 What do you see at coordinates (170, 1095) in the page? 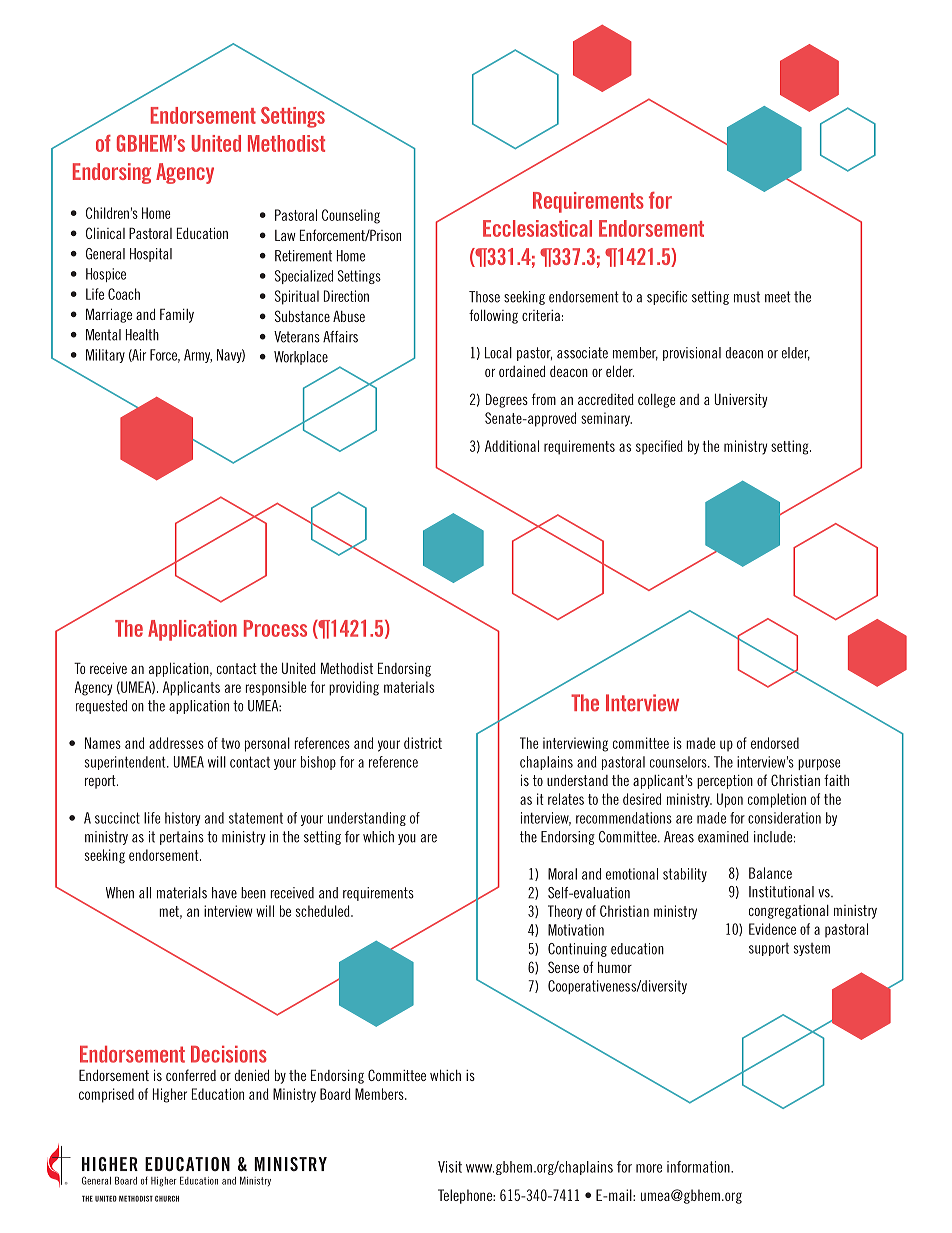
I see `Higher` at bounding box center [170, 1095].
